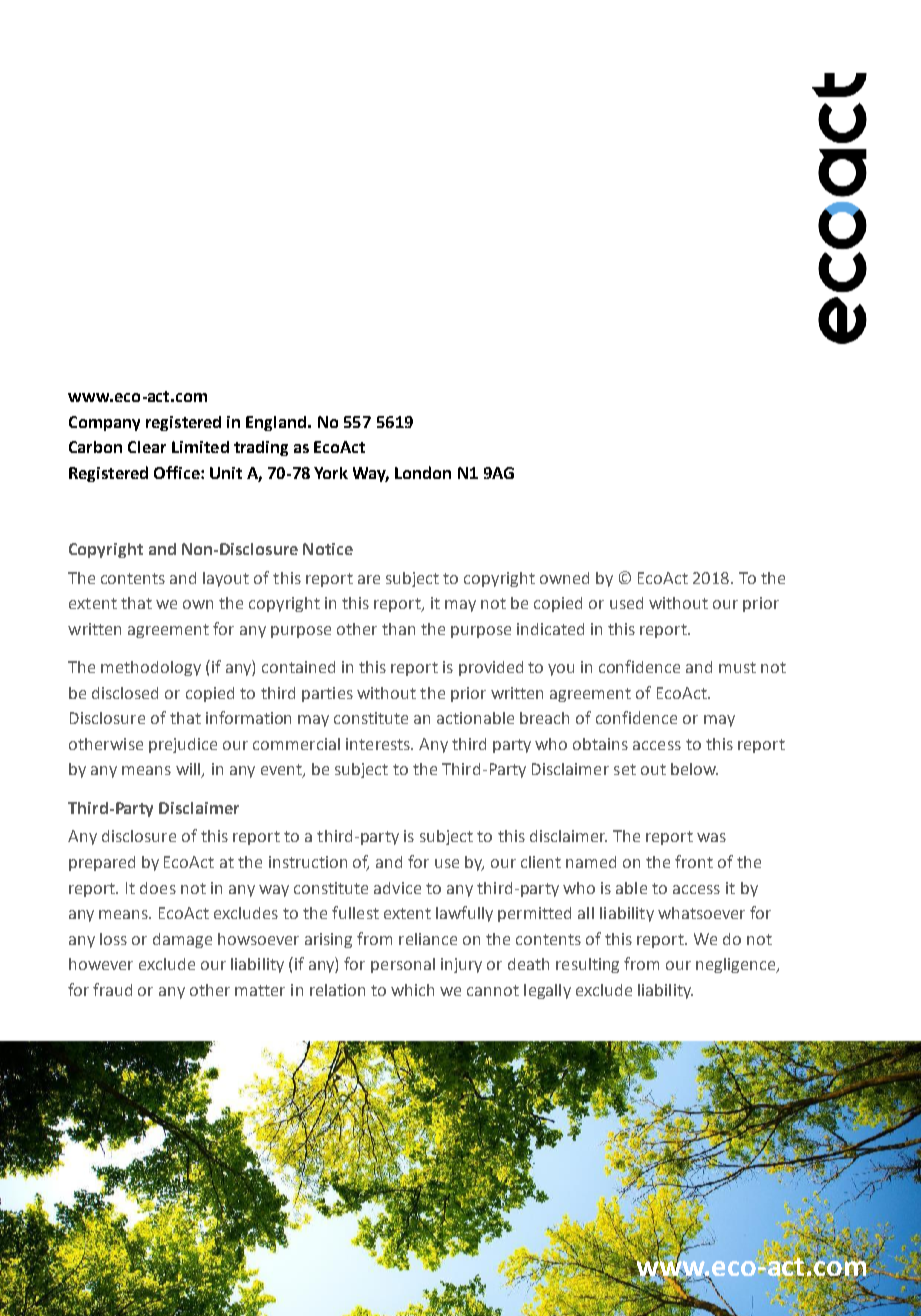 Image resolution: width=921 pixels, height=1316 pixels. What do you see at coordinates (564, 578) in the screenshot?
I see `owned` at bounding box center [564, 578].
